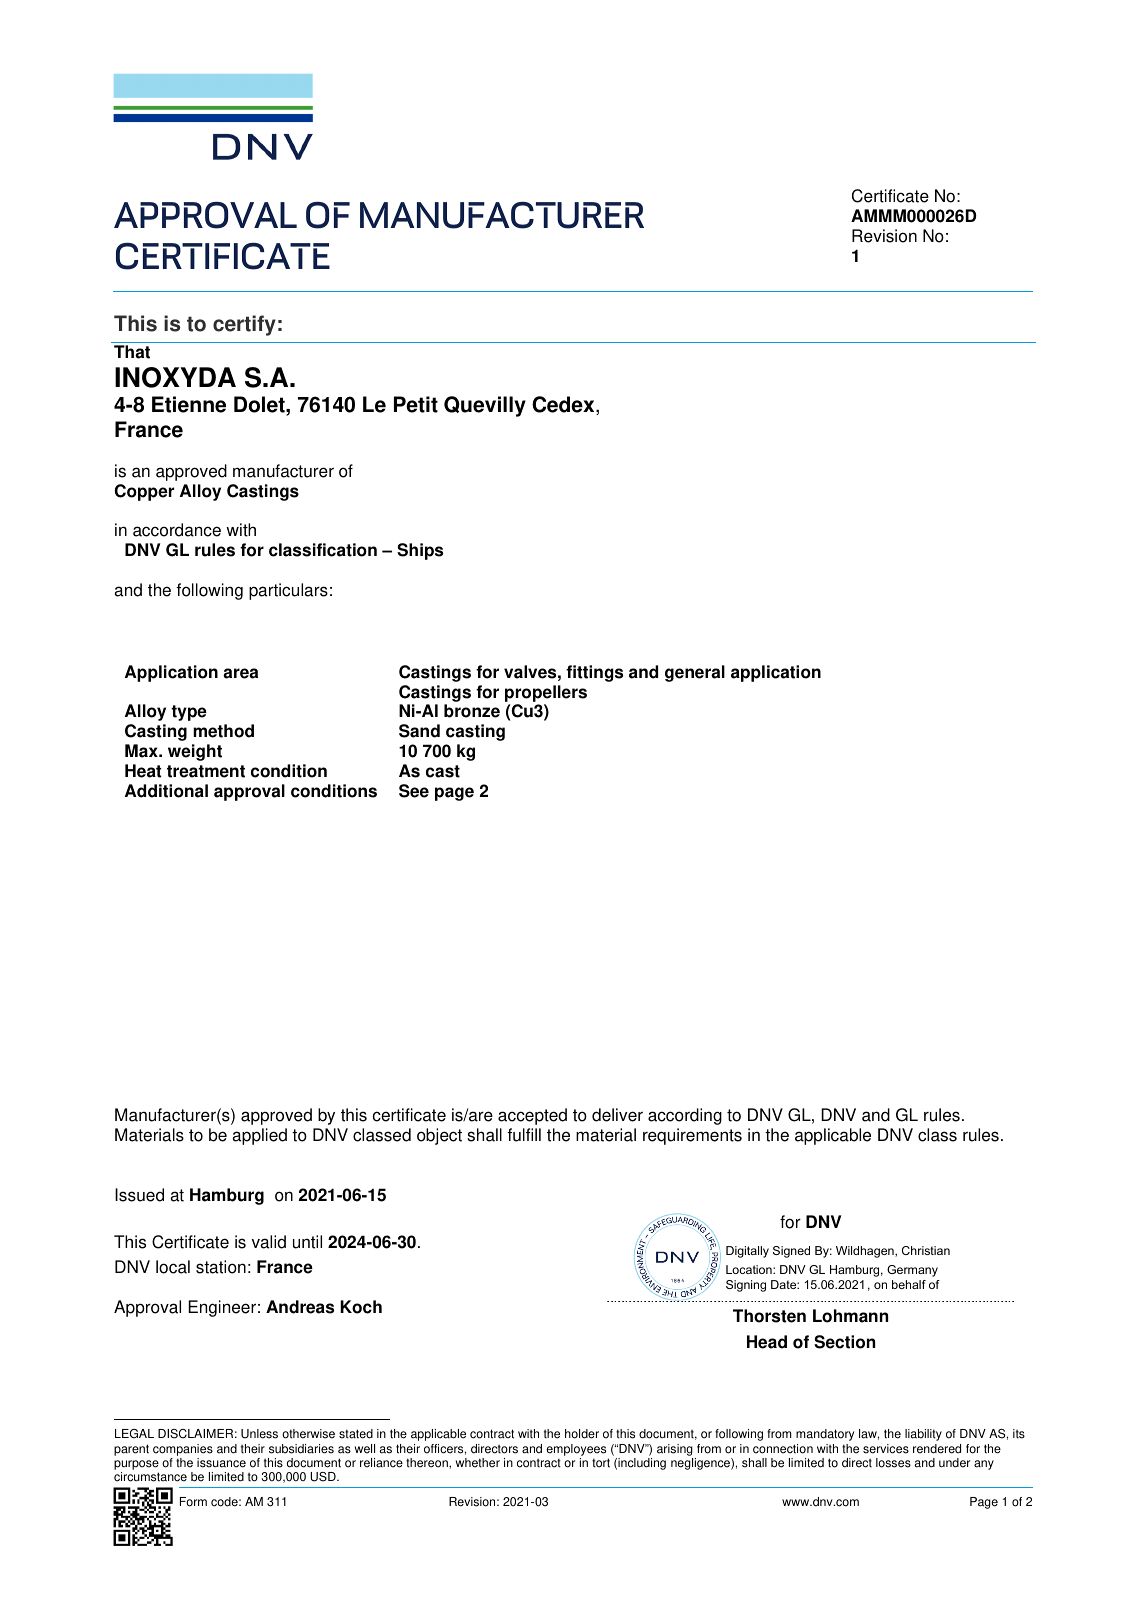  What do you see at coordinates (472, 711) in the screenshot?
I see `bronze` at bounding box center [472, 711].
